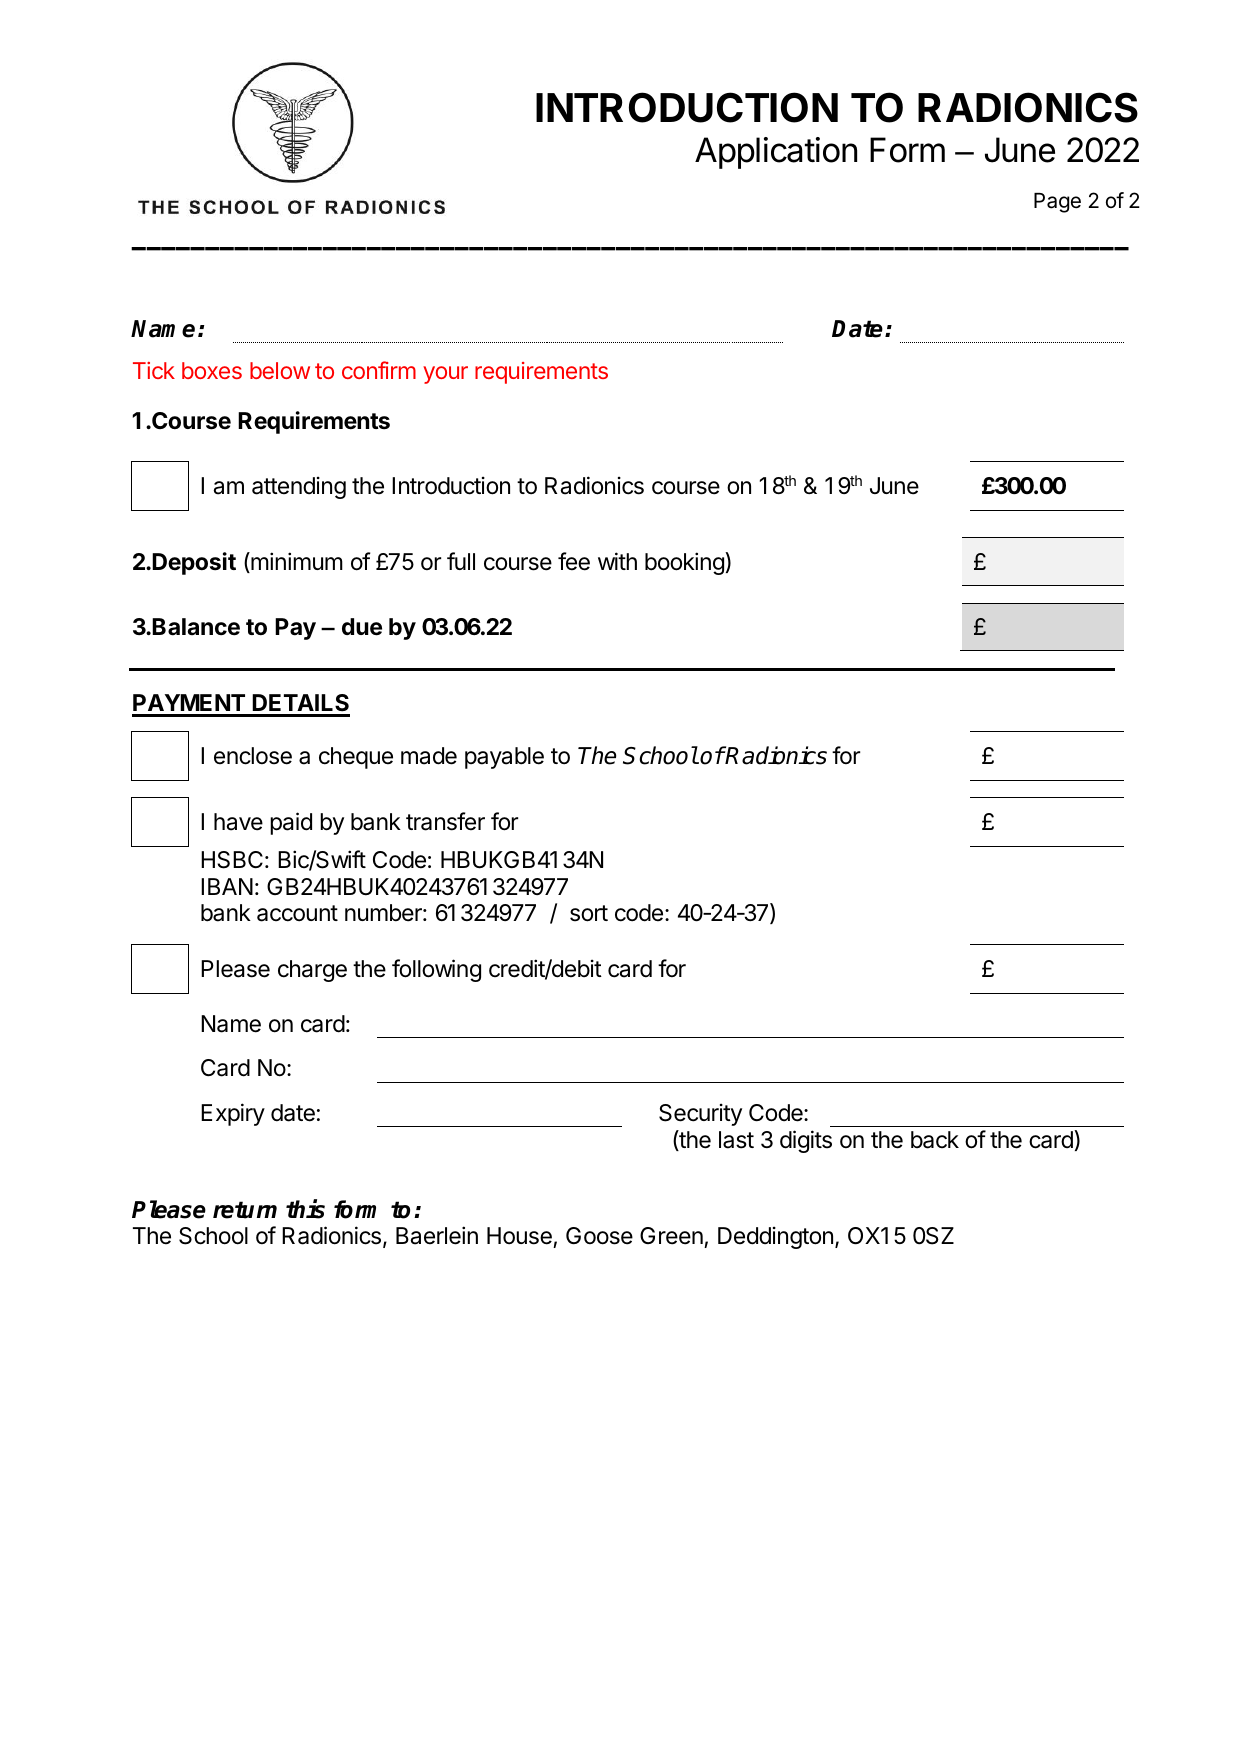  Describe the element at coordinates (1057, 203) in the document. I see `Page` at that location.
